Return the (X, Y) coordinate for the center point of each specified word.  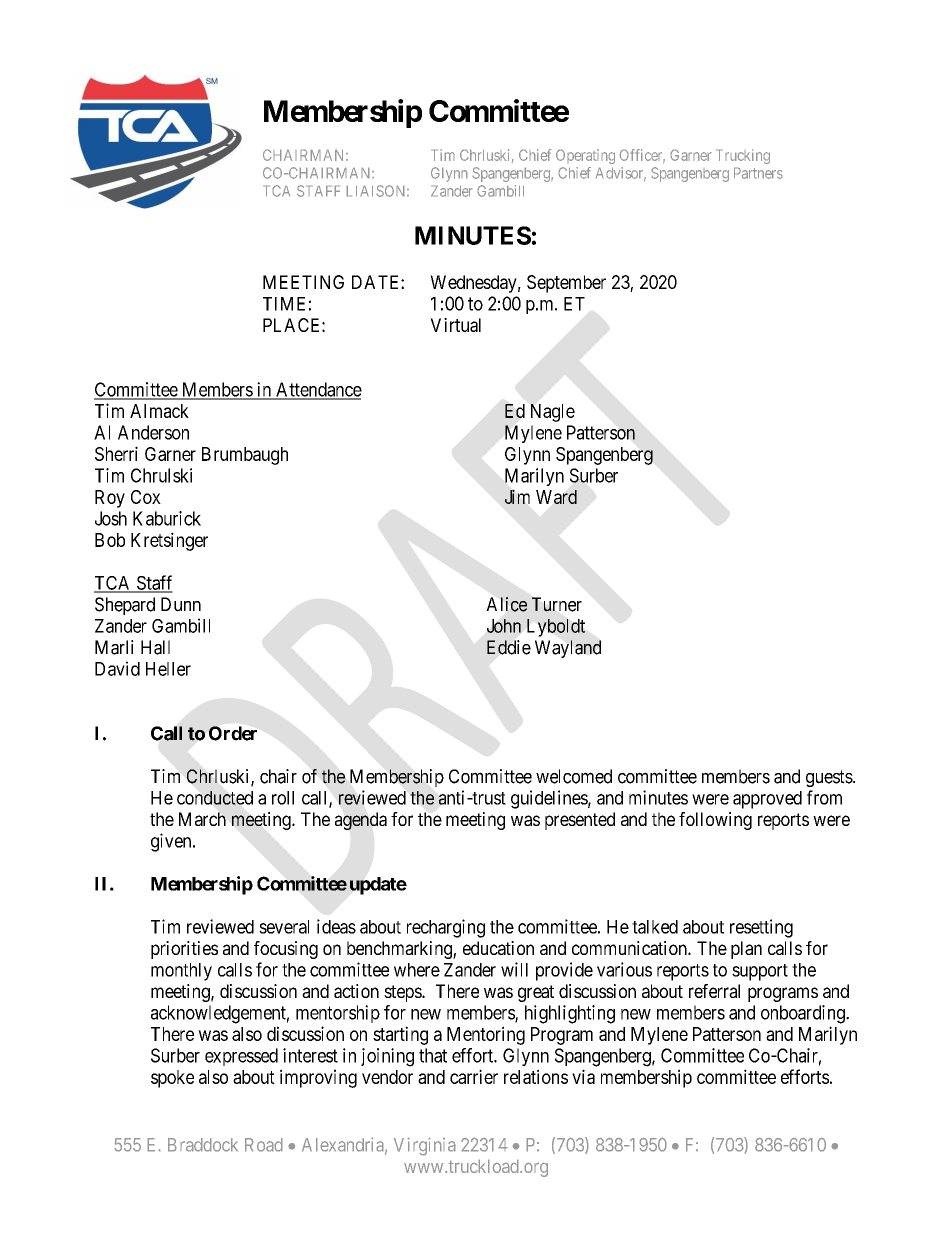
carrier (474, 1076)
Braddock (203, 1145)
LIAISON (377, 191)
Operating (585, 156)
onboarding (804, 1014)
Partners (758, 173)
